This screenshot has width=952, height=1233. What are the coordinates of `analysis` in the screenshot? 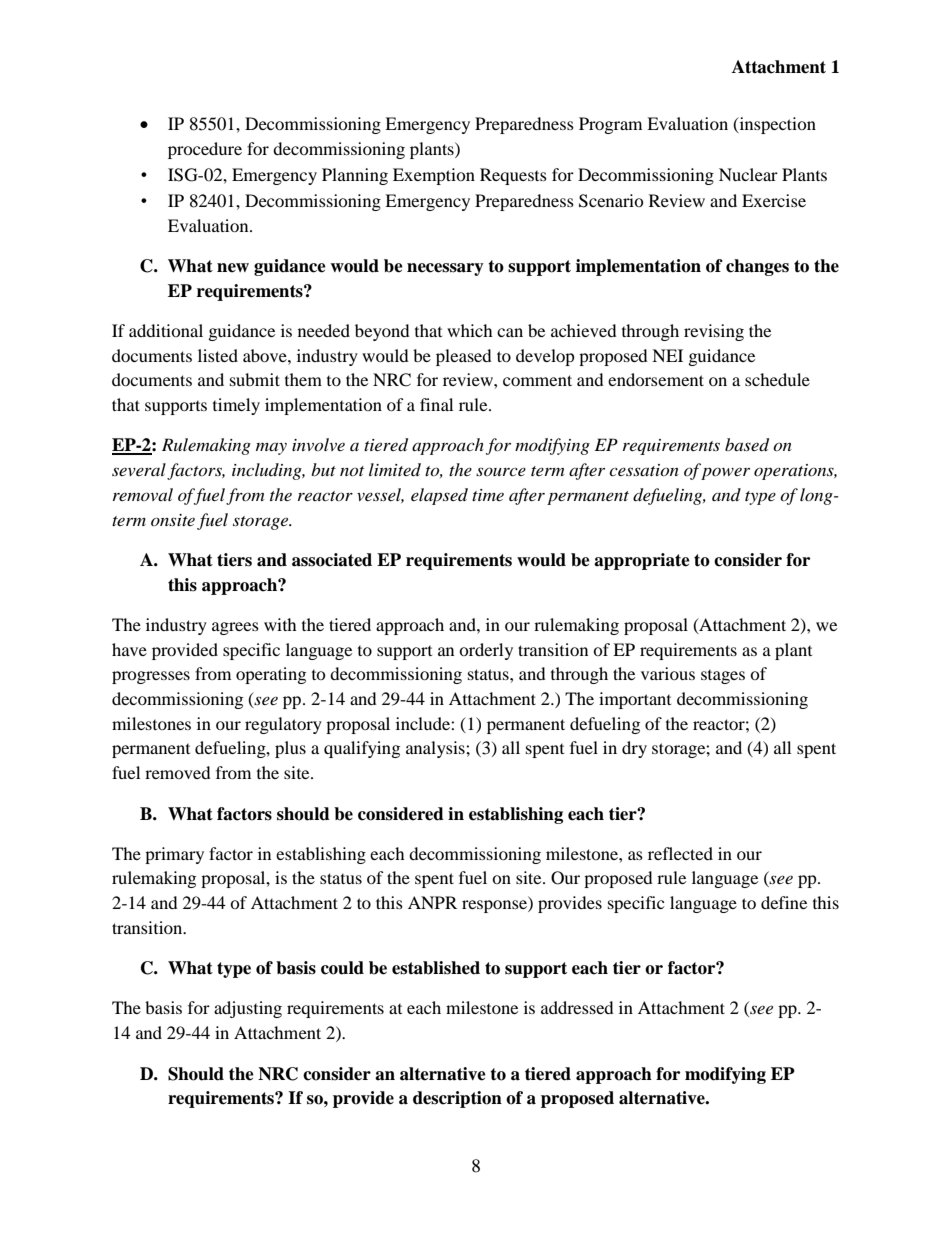 It's located at (436, 749).
